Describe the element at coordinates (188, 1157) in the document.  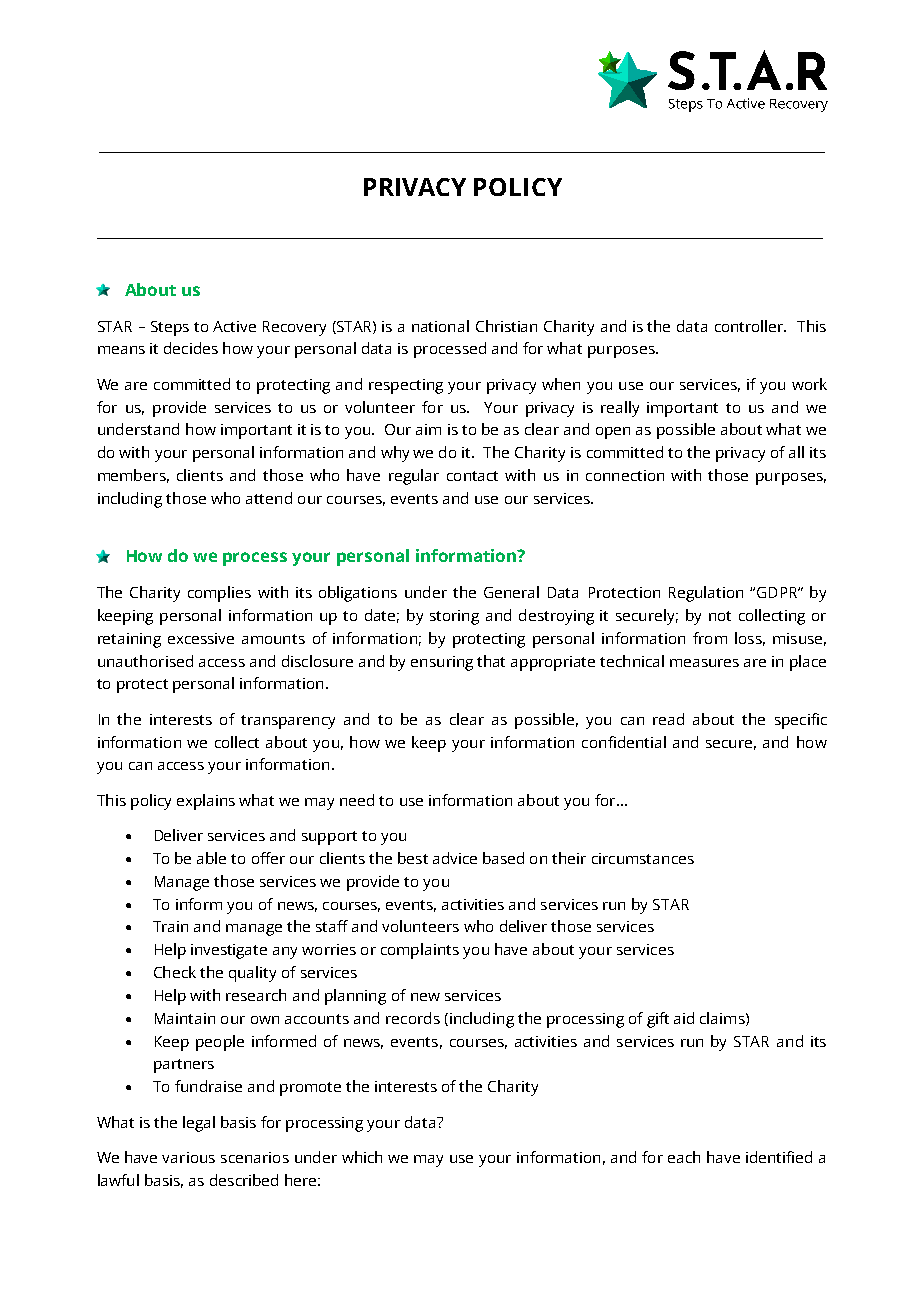
I see `various` at that location.
